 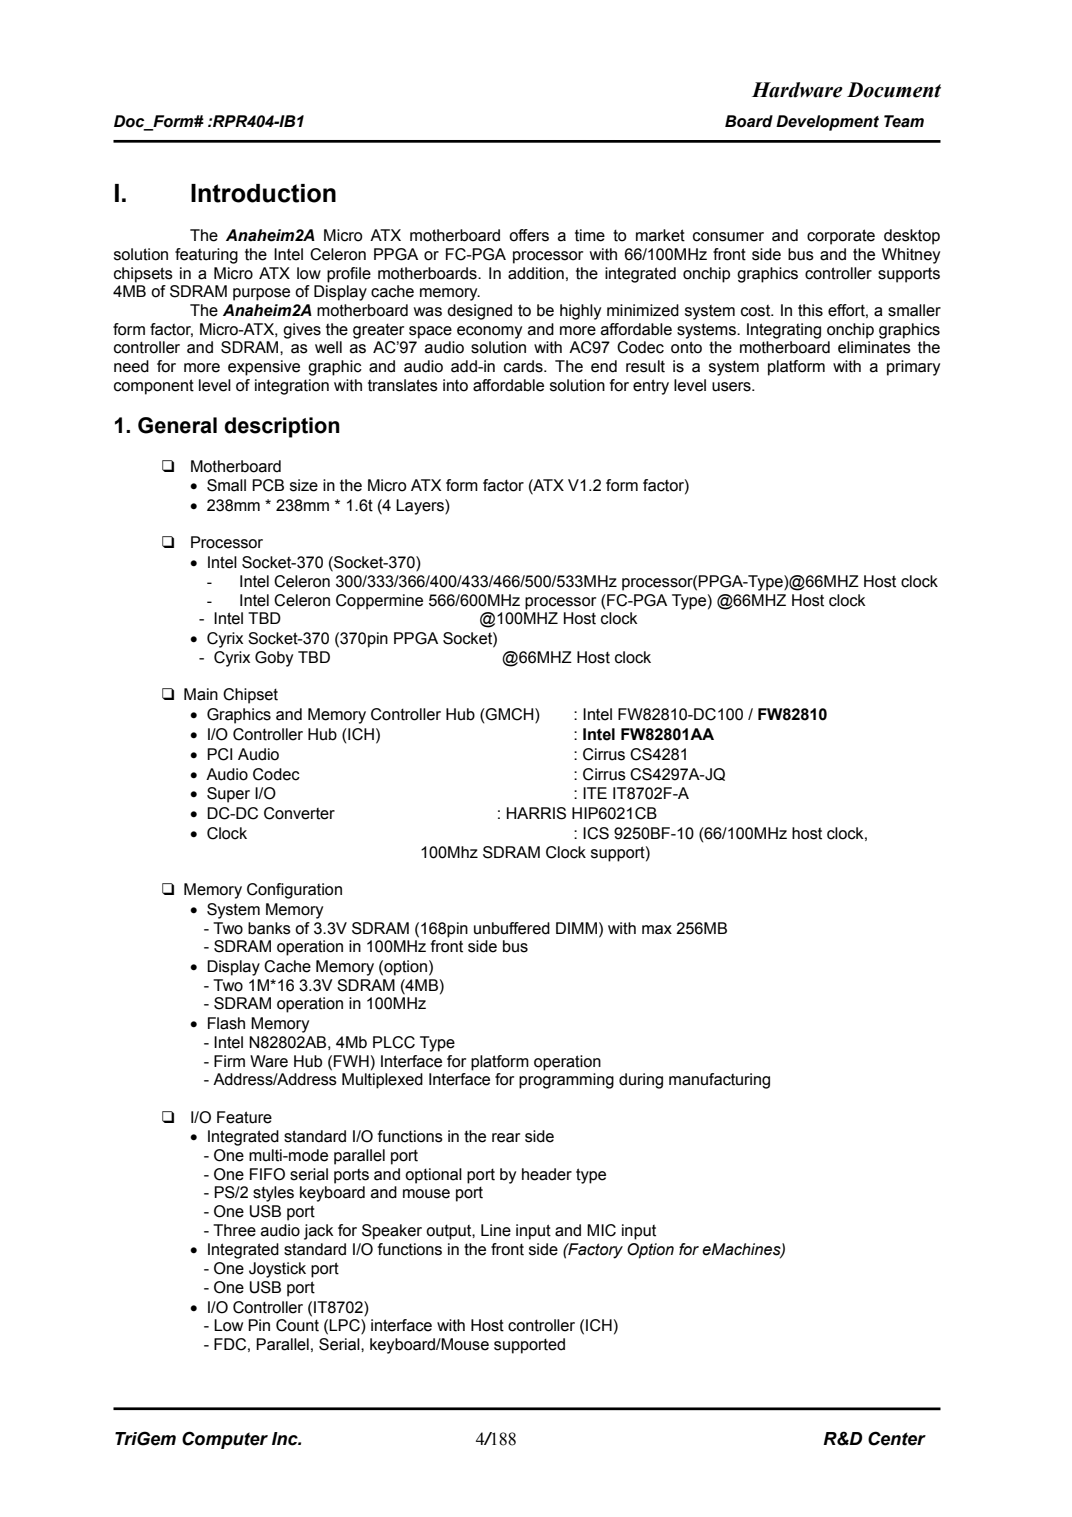 What do you see at coordinates (219, 754) in the screenshot?
I see `PCI` at bounding box center [219, 754].
